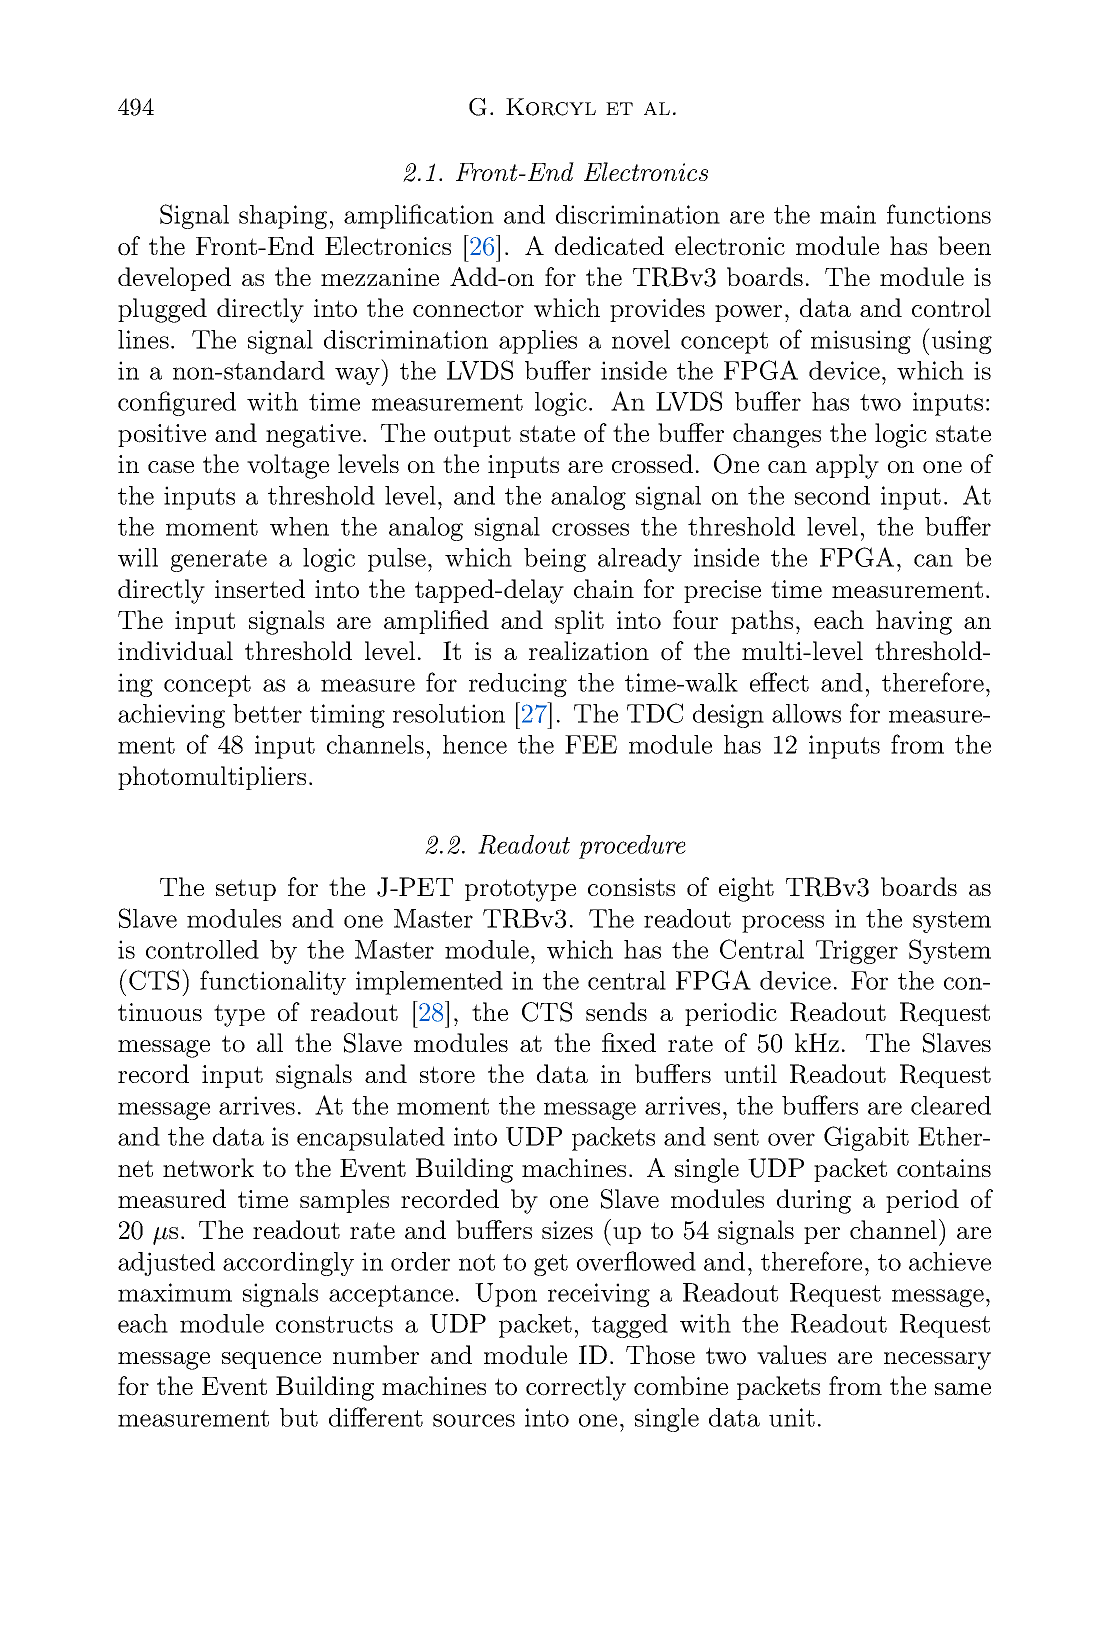 This page has width=1110, height=1631. What do you see at coordinates (848, 214) in the page?
I see `main` at bounding box center [848, 214].
